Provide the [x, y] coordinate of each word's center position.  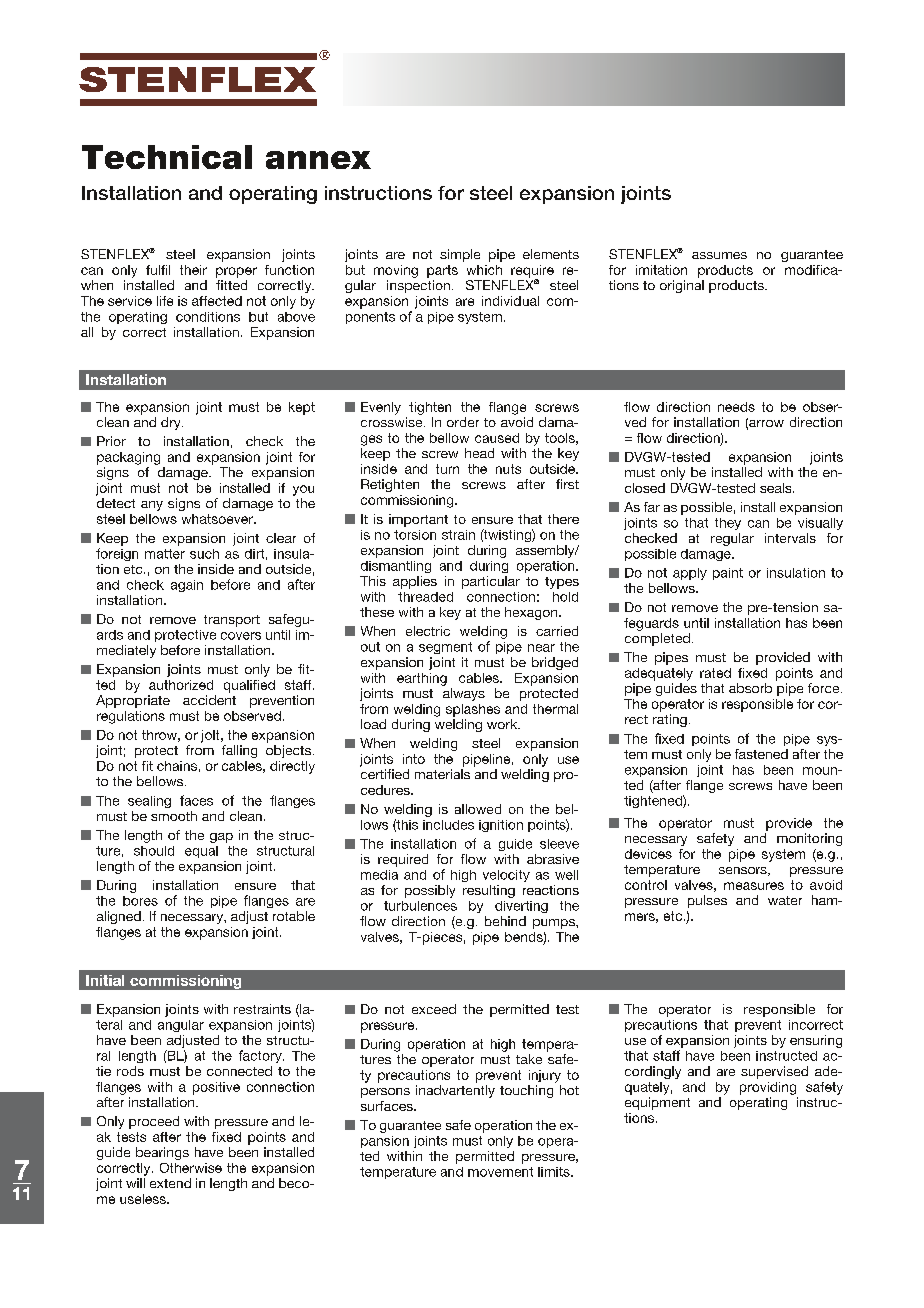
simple [460, 255]
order [463, 422]
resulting [489, 891]
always [464, 694]
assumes [719, 255]
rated [715, 673]
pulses [707, 901]
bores [140, 901]
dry [172, 423]
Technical [167, 157]
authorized [181, 685]
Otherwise [191, 1168]
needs [736, 407]
